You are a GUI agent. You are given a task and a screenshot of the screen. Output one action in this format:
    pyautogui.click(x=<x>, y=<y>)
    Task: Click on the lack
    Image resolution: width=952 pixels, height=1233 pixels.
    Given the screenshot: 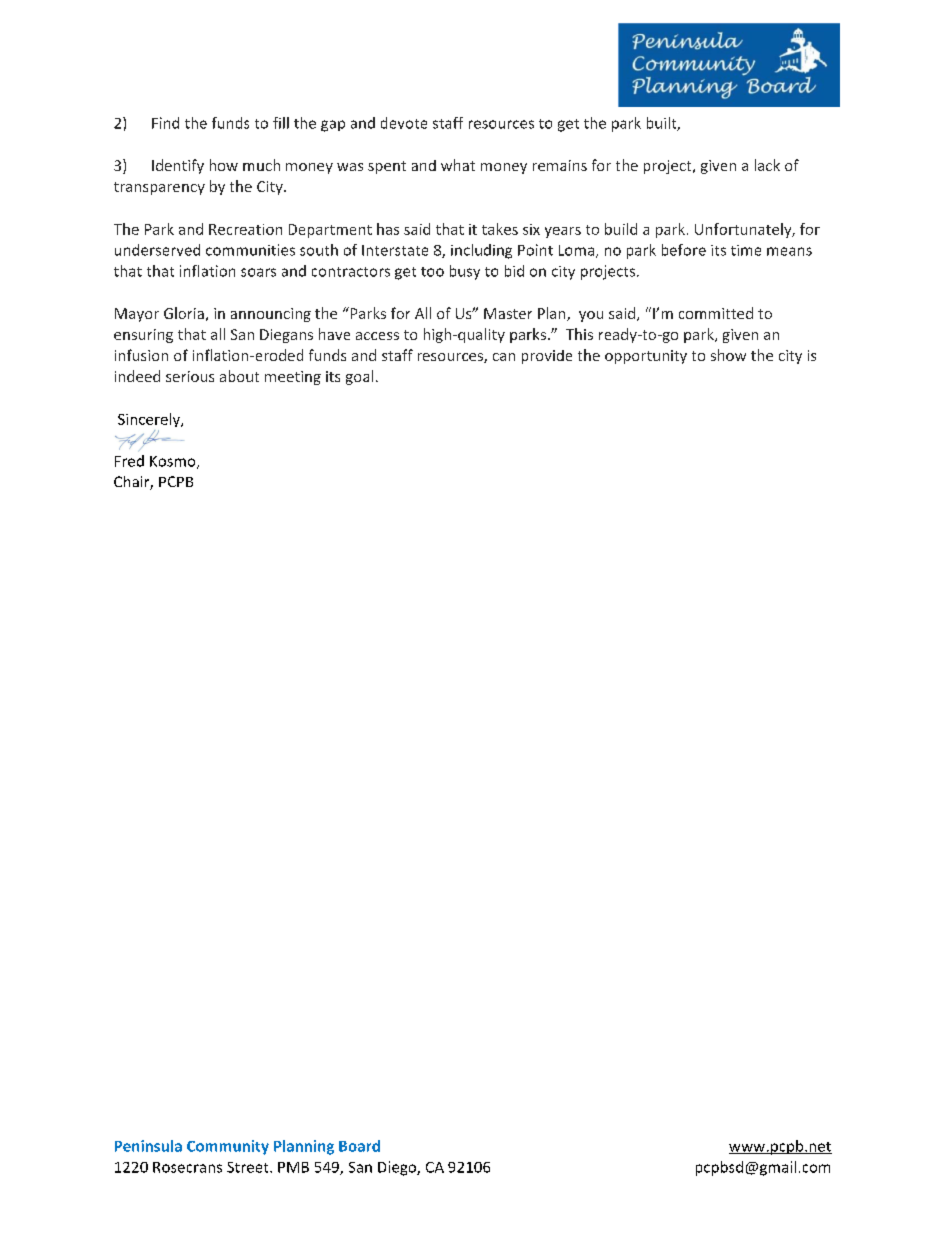 What is the action you would take?
    pyautogui.click(x=767, y=165)
